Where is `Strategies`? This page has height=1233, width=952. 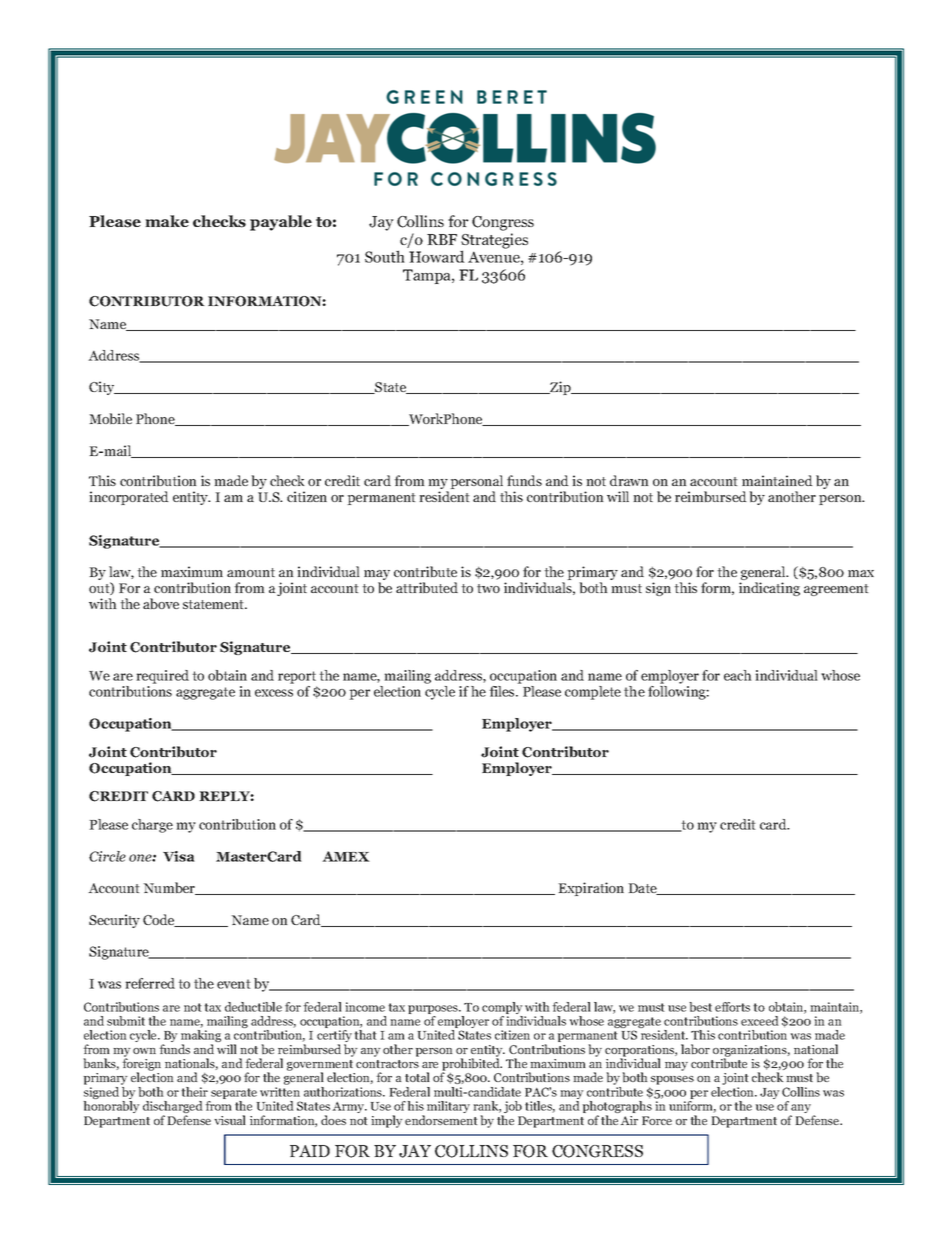
Strategies is located at coordinates (494, 242).
